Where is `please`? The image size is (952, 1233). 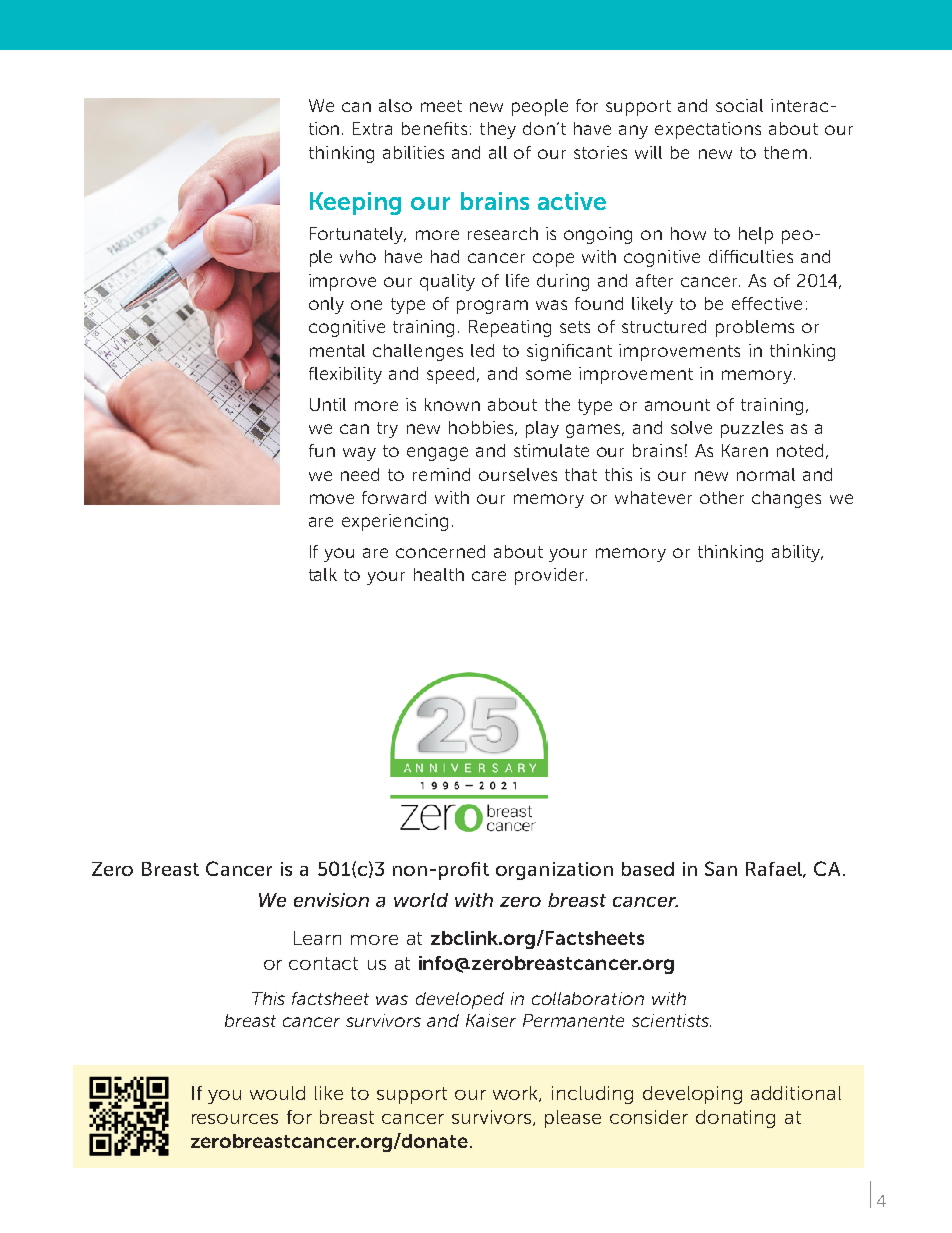 please is located at coordinates (573, 1119).
